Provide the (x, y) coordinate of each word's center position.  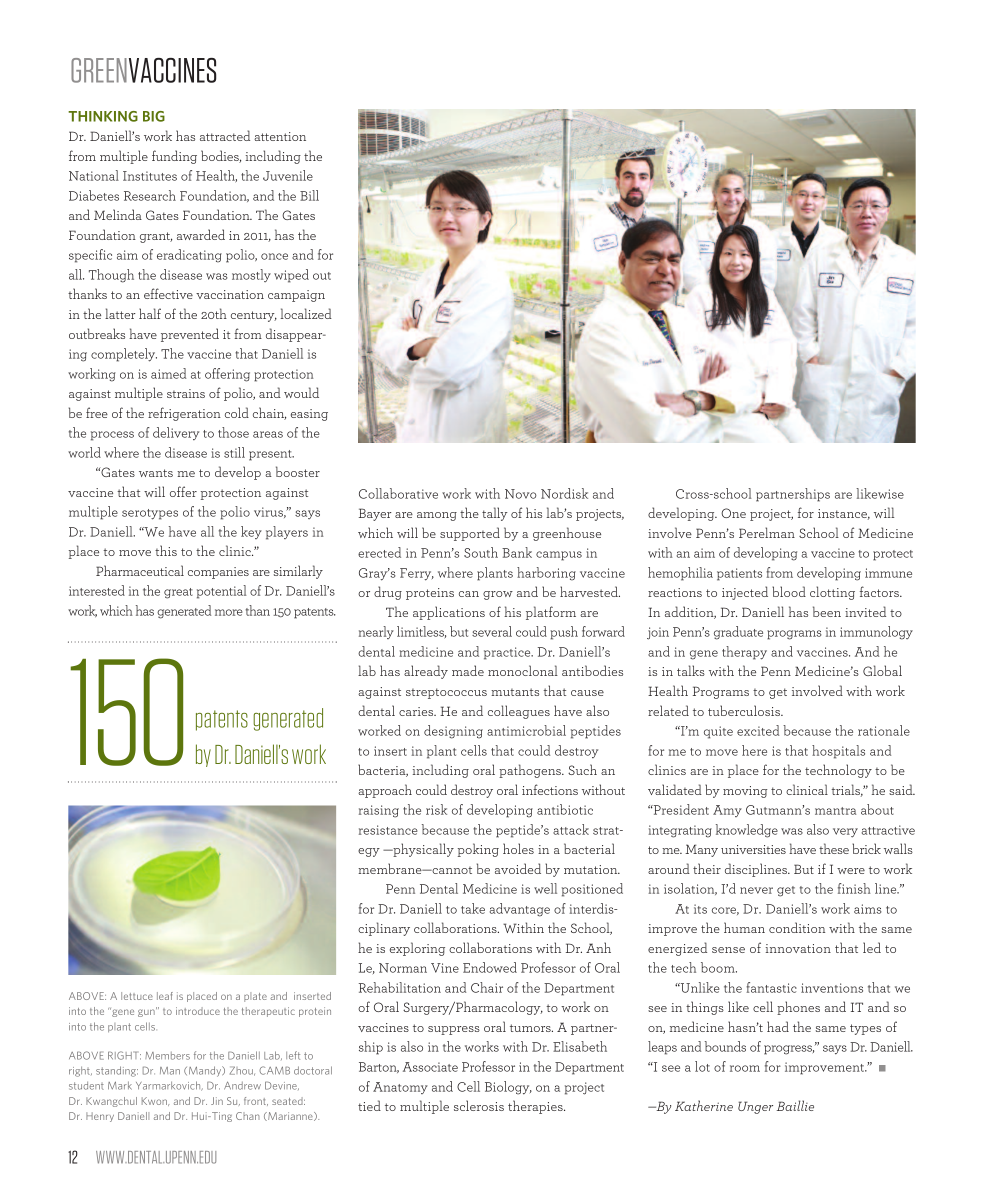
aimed (168, 373)
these (834, 848)
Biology (508, 1088)
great (178, 593)
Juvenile (288, 175)
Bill (309, 195)
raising (379, 811)
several (492, 631)
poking (478, 850)
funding (174, 157)
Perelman (767, 532)
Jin (217, 1101)
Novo (521, 494)
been (827, 611)
